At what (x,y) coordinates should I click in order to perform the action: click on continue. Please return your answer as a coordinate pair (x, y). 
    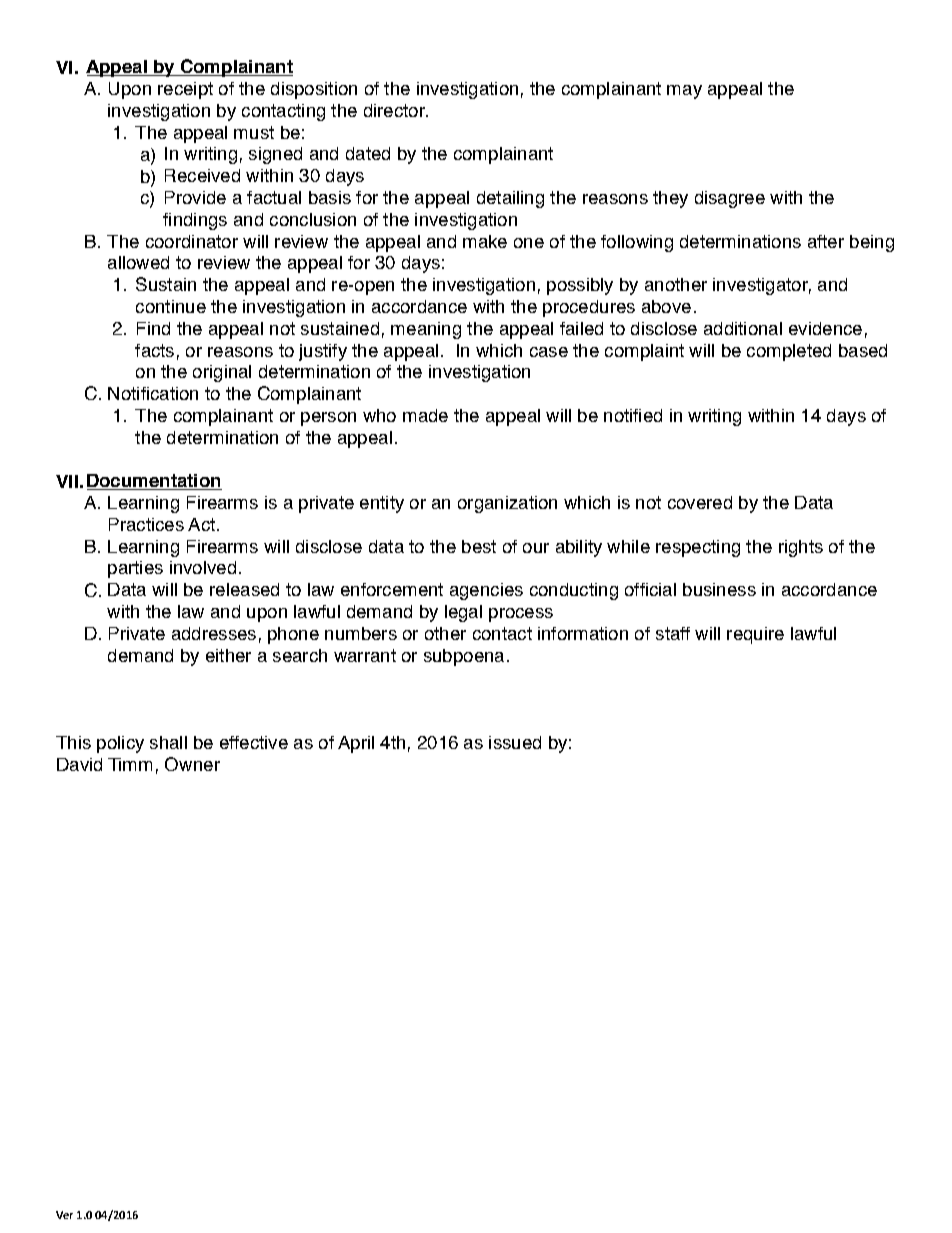
    Looking at the image, I should click on (171, 306).
